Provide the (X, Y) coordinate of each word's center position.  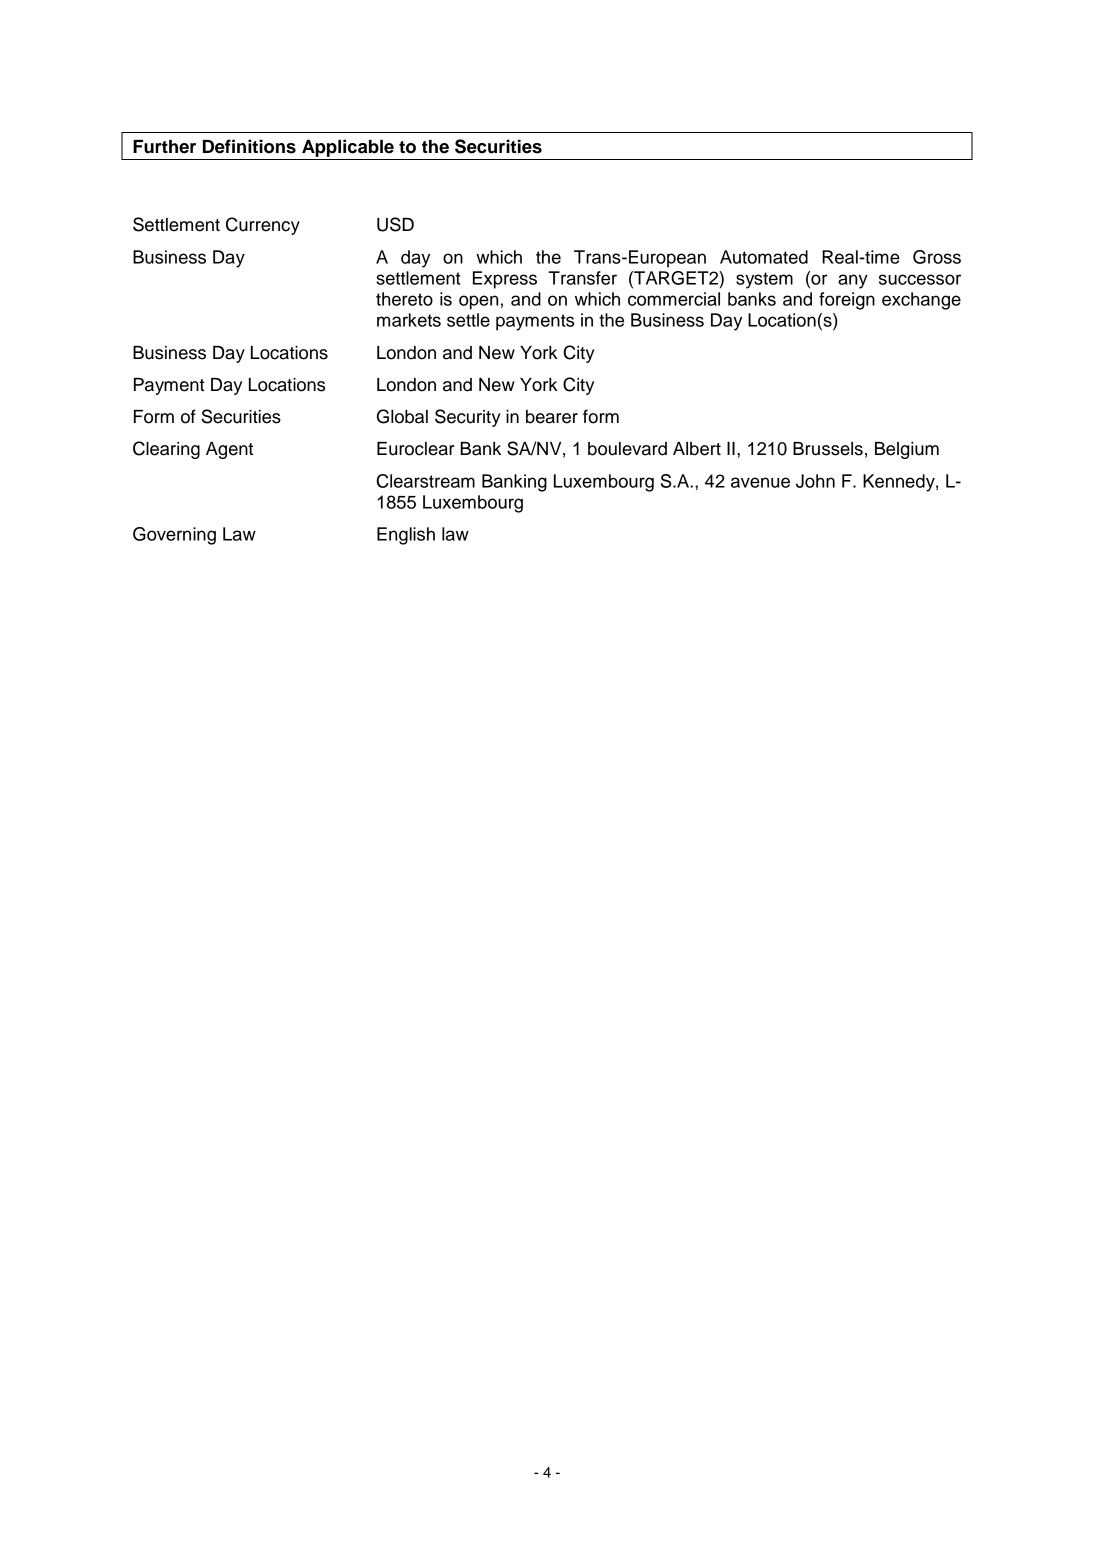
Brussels (828, 449)
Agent (229, 450)
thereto (404, 299)
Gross (937, 257)
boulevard (627, 449)
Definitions (249, 146)
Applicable (348, 148)
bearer (552, 417)
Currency (263, 226)
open (478, 302)
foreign (847, 301)
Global (402, 416)
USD (395, 224)
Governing (174, 536)
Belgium (907, 450)
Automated (764, 257)
